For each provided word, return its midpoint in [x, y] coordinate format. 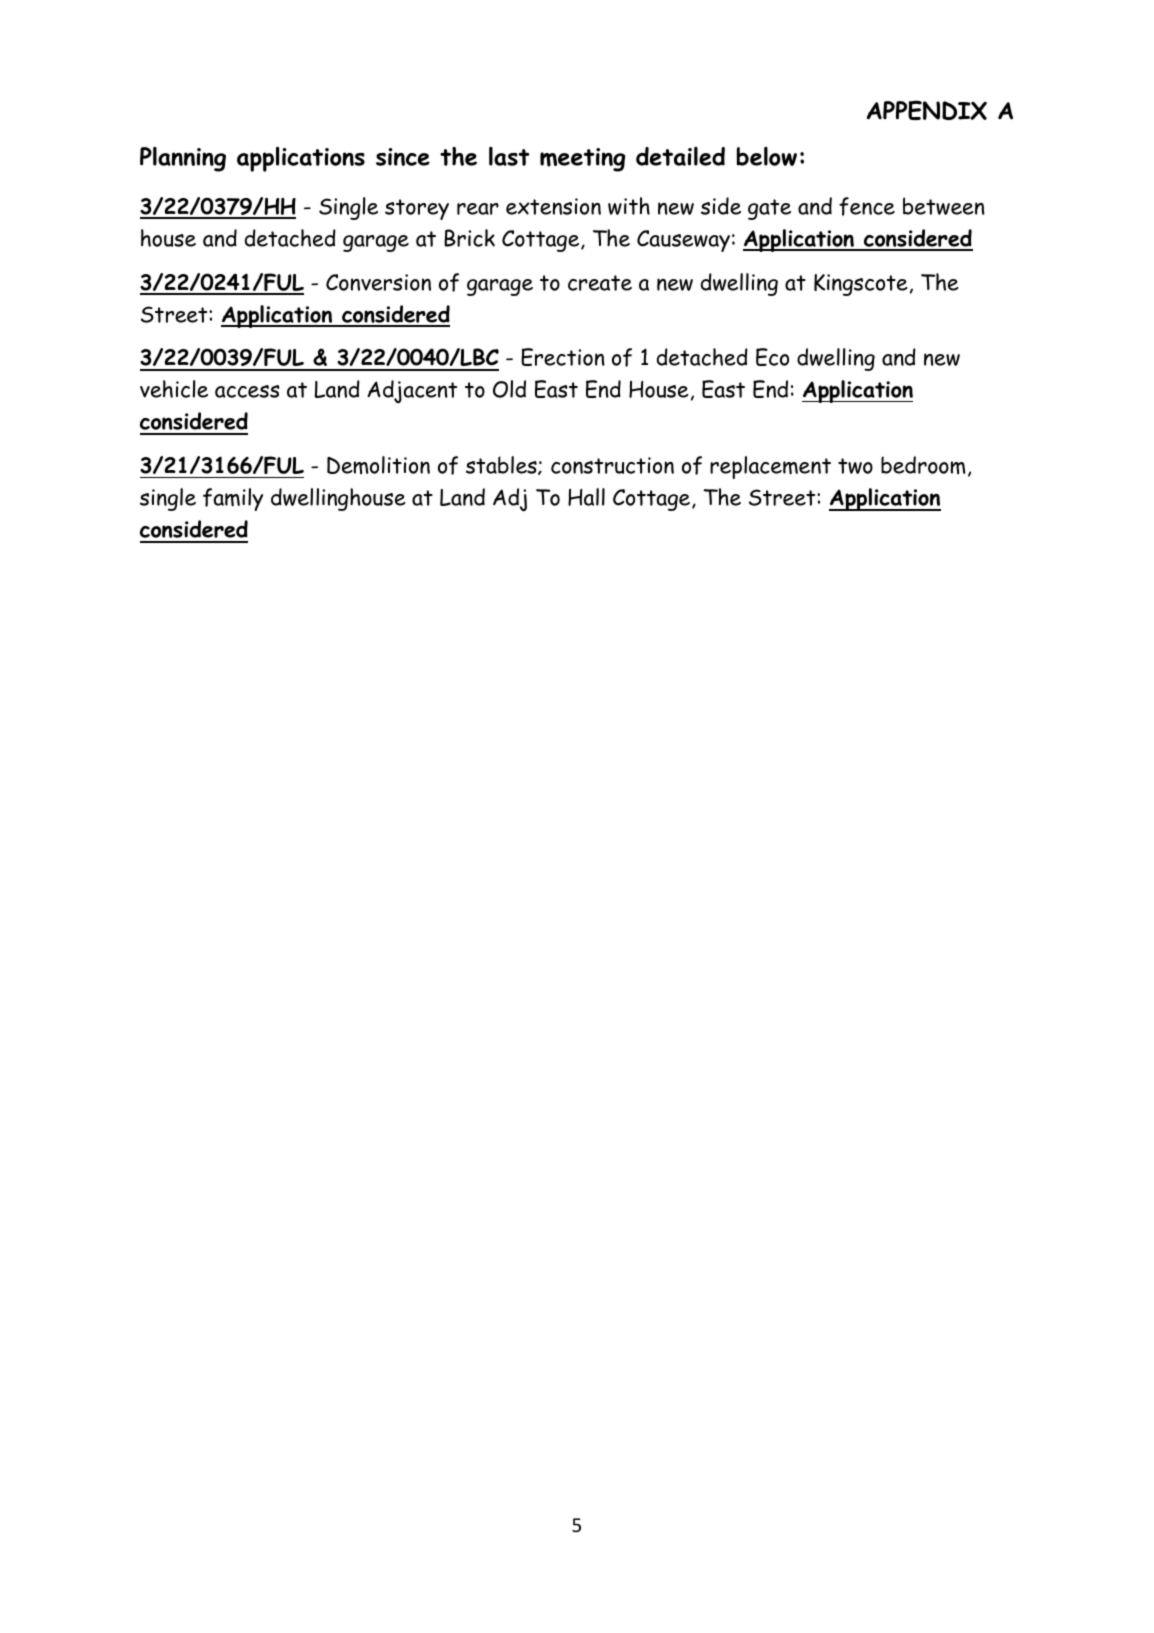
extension [553, 206]
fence [867, 206]
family [233, 499]
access [247, 391]
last [509, 156]
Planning [183, 159]
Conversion [378, 282]
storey [417, 209]
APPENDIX [927, 110]
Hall [586, 497]
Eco [772, 357]
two [855, 466]
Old [509, 389]
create [600, 283]
